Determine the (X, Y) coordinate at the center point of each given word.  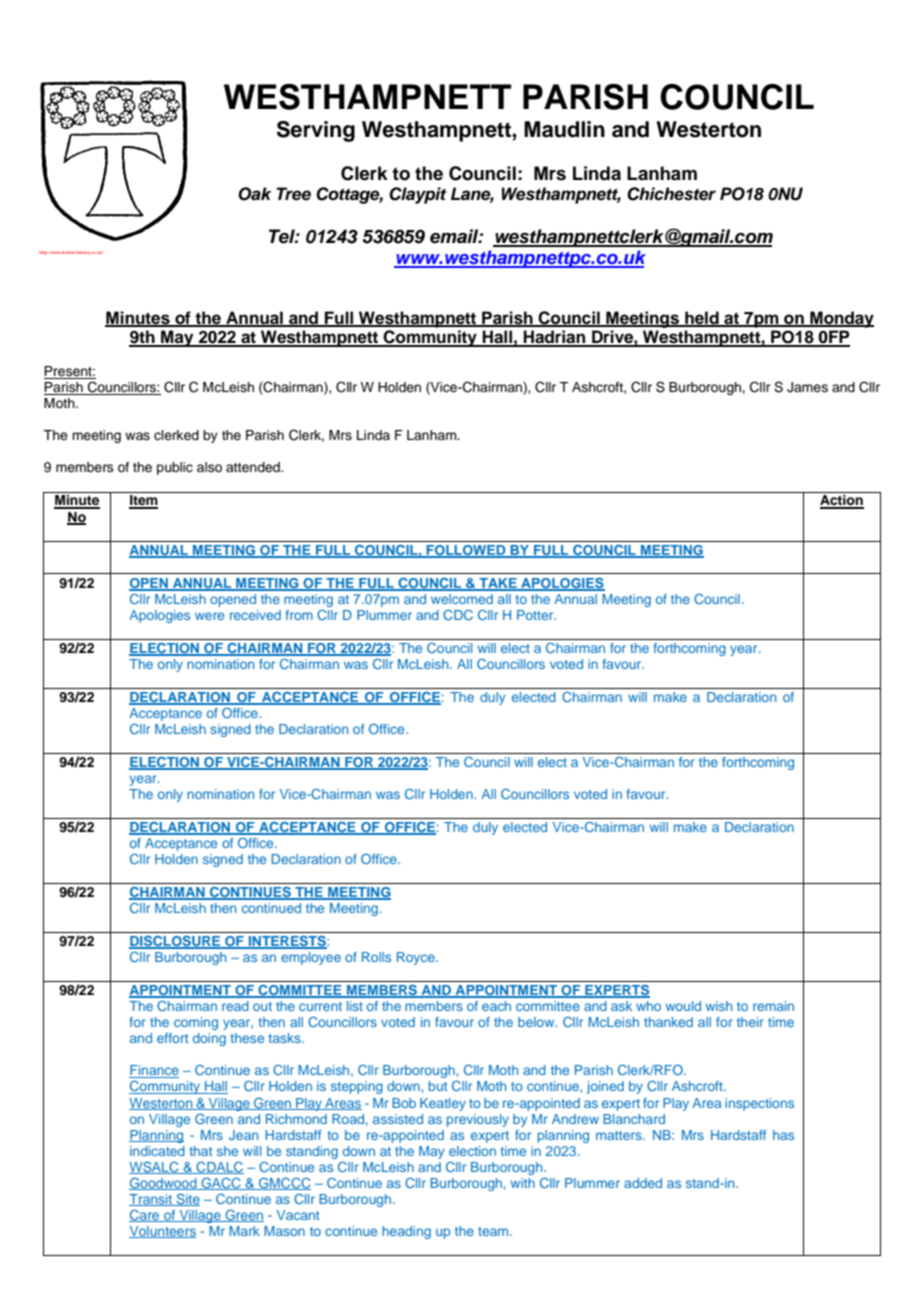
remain (773, 1006)
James (807, 387)
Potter (536, 615)
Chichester (671, 194)
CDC (458, 615)
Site (187, 1200)
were (209, 616)
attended (254, 467)
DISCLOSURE (176, 942)
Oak (254, 194)
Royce (417, 958)
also (209, 467)
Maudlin (564, 129)
